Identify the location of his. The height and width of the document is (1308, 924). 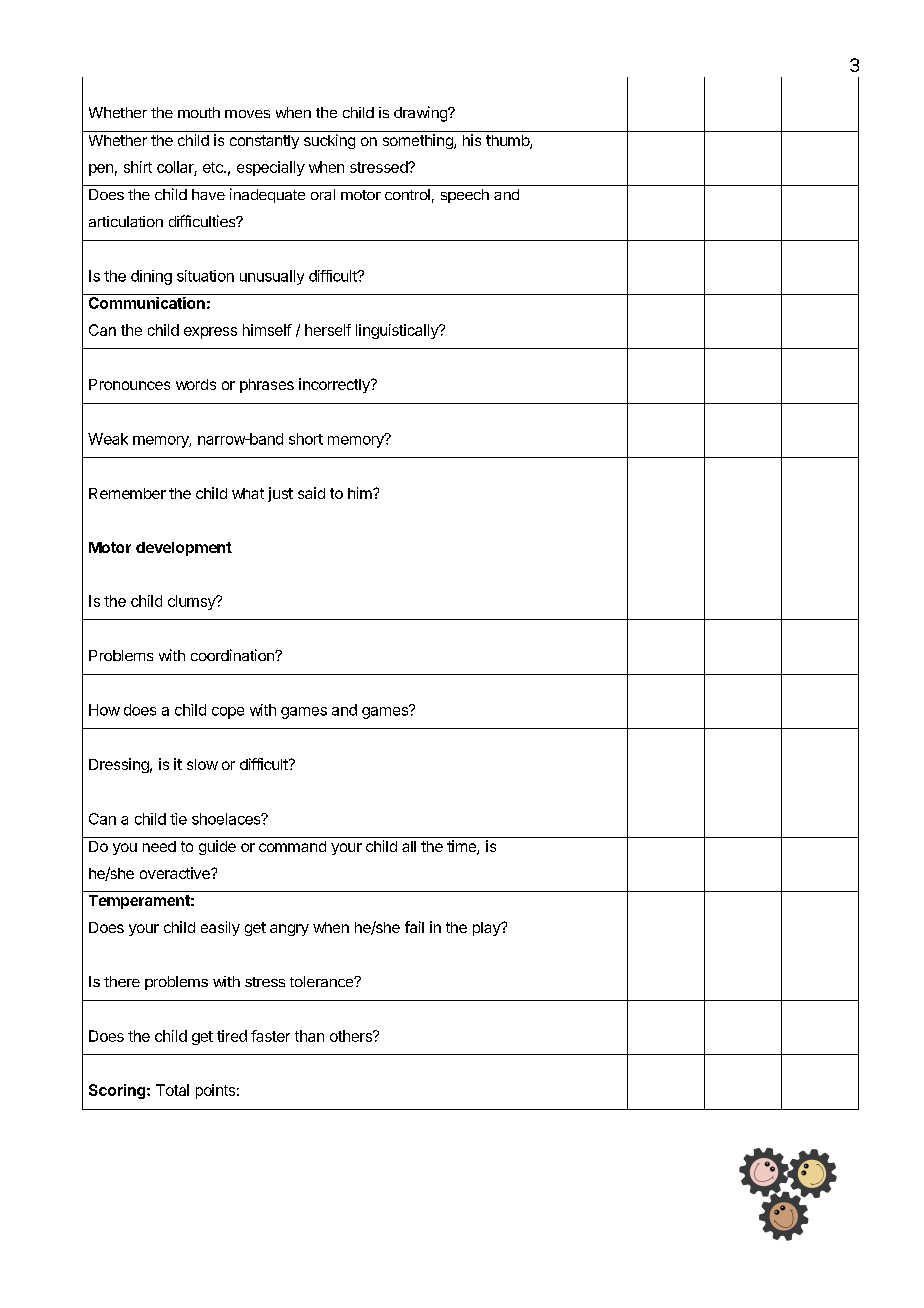
(472, 140).
